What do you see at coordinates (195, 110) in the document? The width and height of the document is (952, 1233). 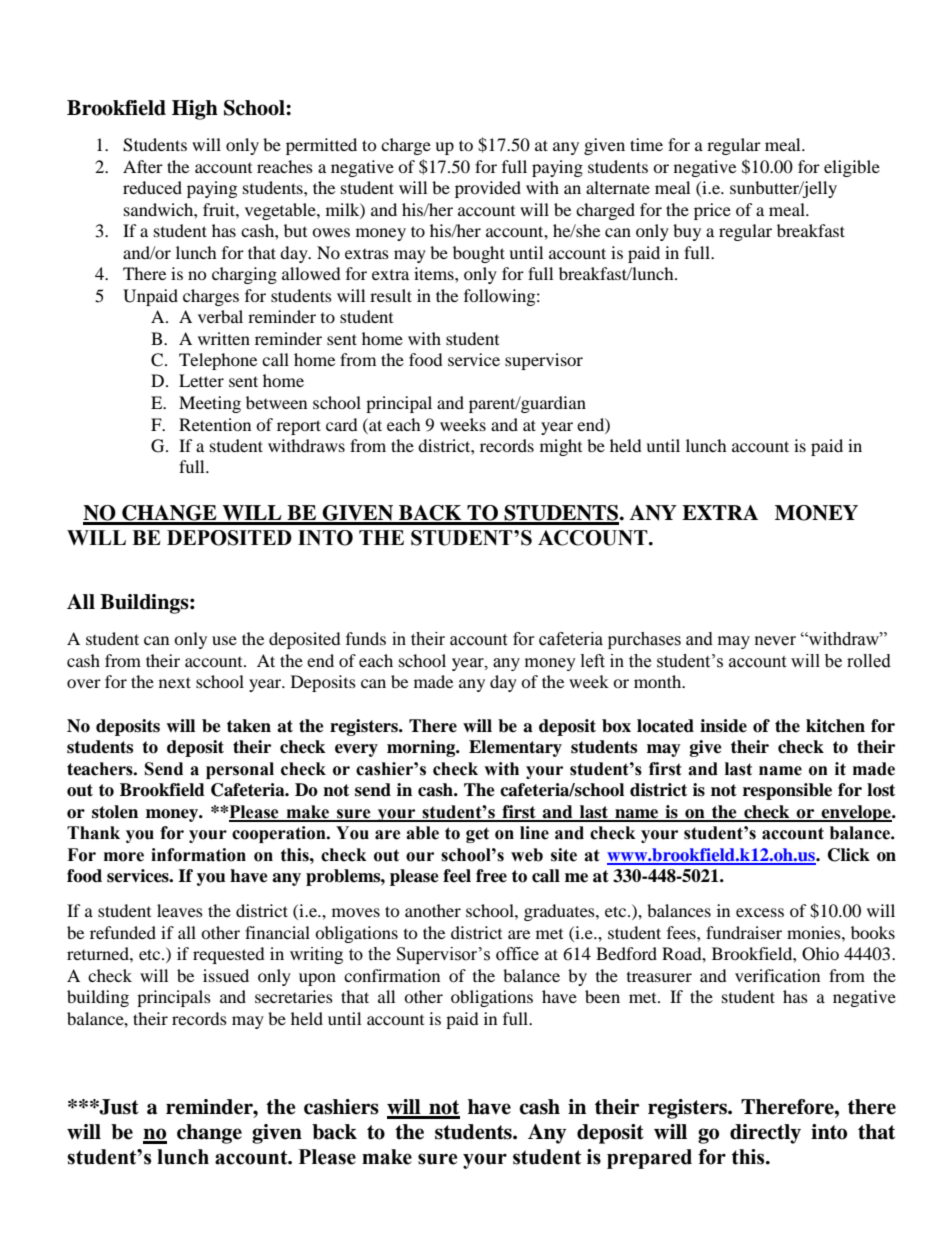 I see `High` at bounding box center [195, 110].
